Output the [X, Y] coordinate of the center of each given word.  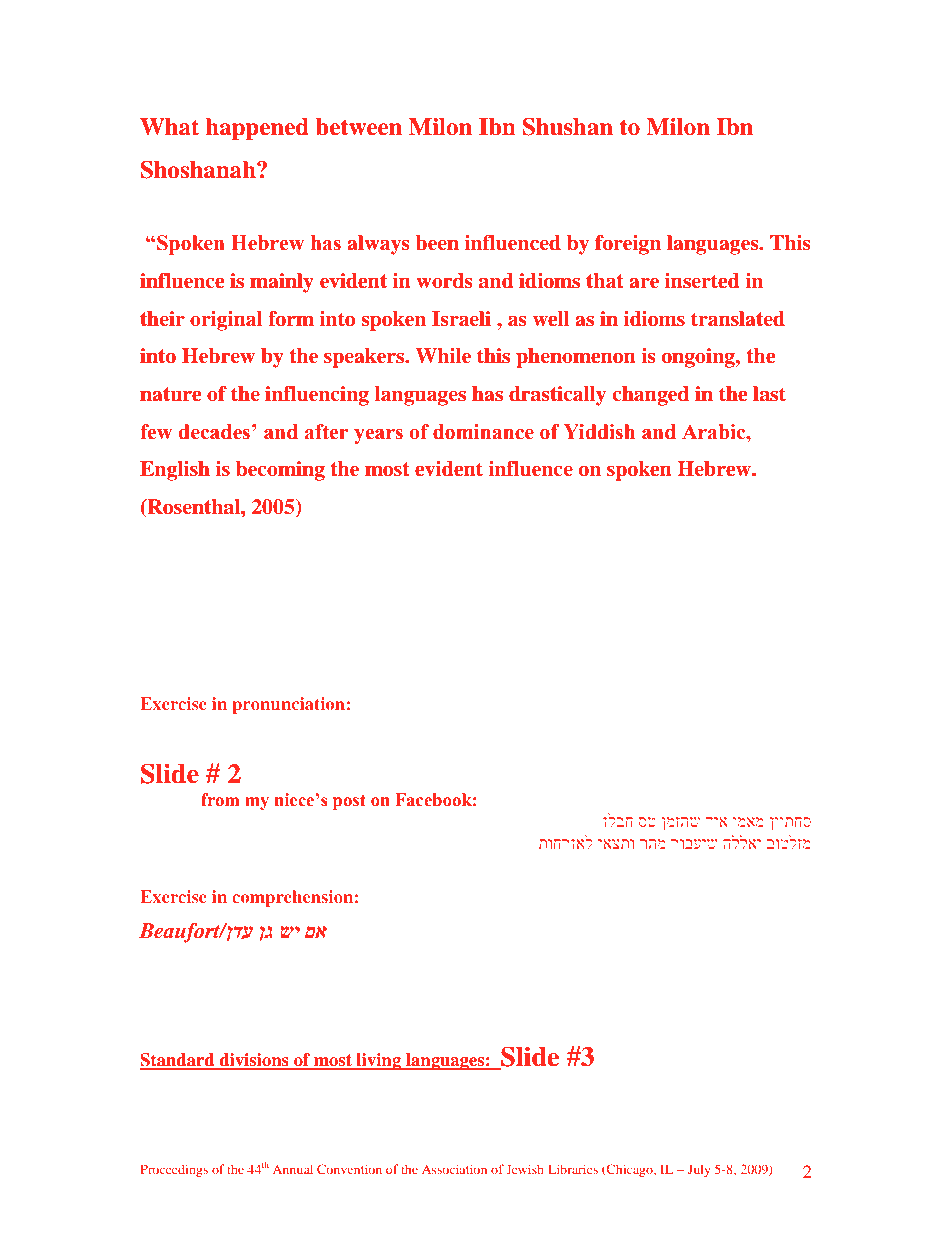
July [699, 1170]
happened [257, 129]
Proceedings [174, 1170]
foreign [628, 245]
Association [454, 1169]
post [349, 802]
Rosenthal [193, 507]
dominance [483, 432]
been [437, 242]
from [220, 800]
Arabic [715, 432]
